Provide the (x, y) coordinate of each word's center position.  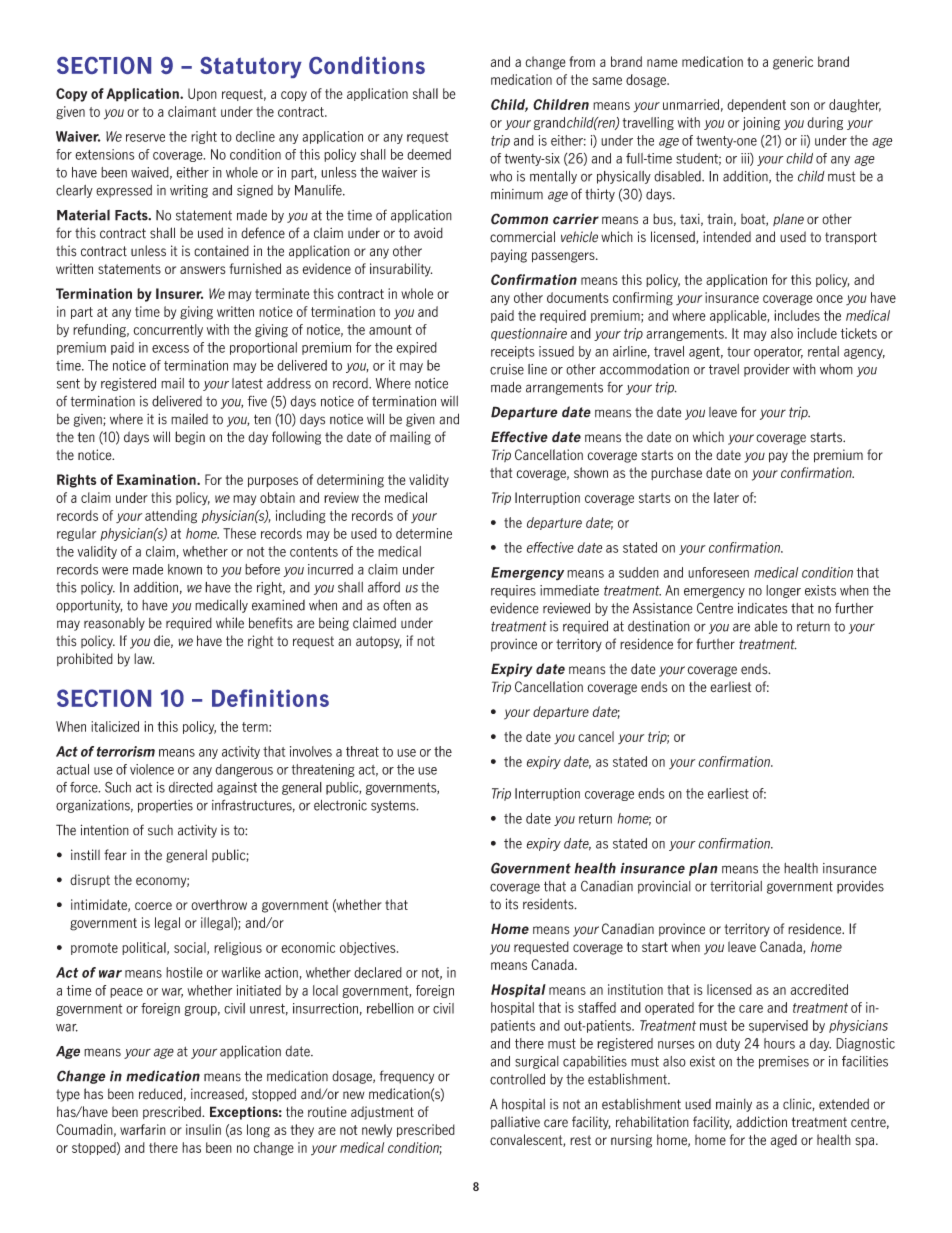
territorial (736, 886)
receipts (513, 352)
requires (513, 591)
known (185, 569)
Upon (202, 94)
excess (170, 349)
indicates (762, 608)
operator (778, 353)
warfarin (143, 1129)
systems (394, 806)
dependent (756, 105)
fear (115, 855)
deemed (429, 154)
